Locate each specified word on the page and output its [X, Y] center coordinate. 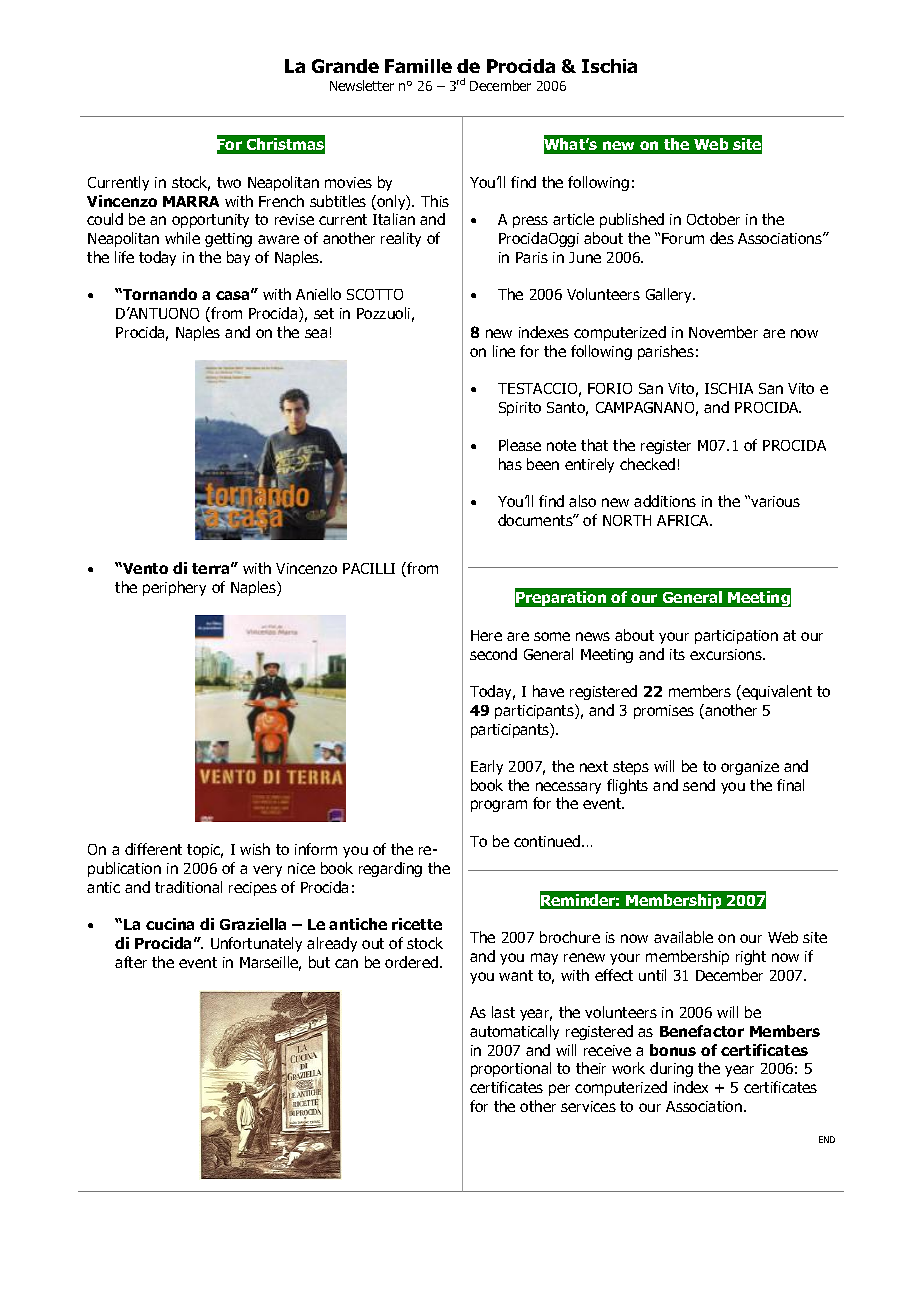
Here [486, 635]
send [699, 785]
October [713, 219]
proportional [511, 1069]
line [504, 351]
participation [736, 637]
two [229, 182]
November [723, 332]
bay [238, 258]
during [671, 1069]
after [131, 962]
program [499, 806]
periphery [174, 588]
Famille [418, 66]
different [153, 849]
